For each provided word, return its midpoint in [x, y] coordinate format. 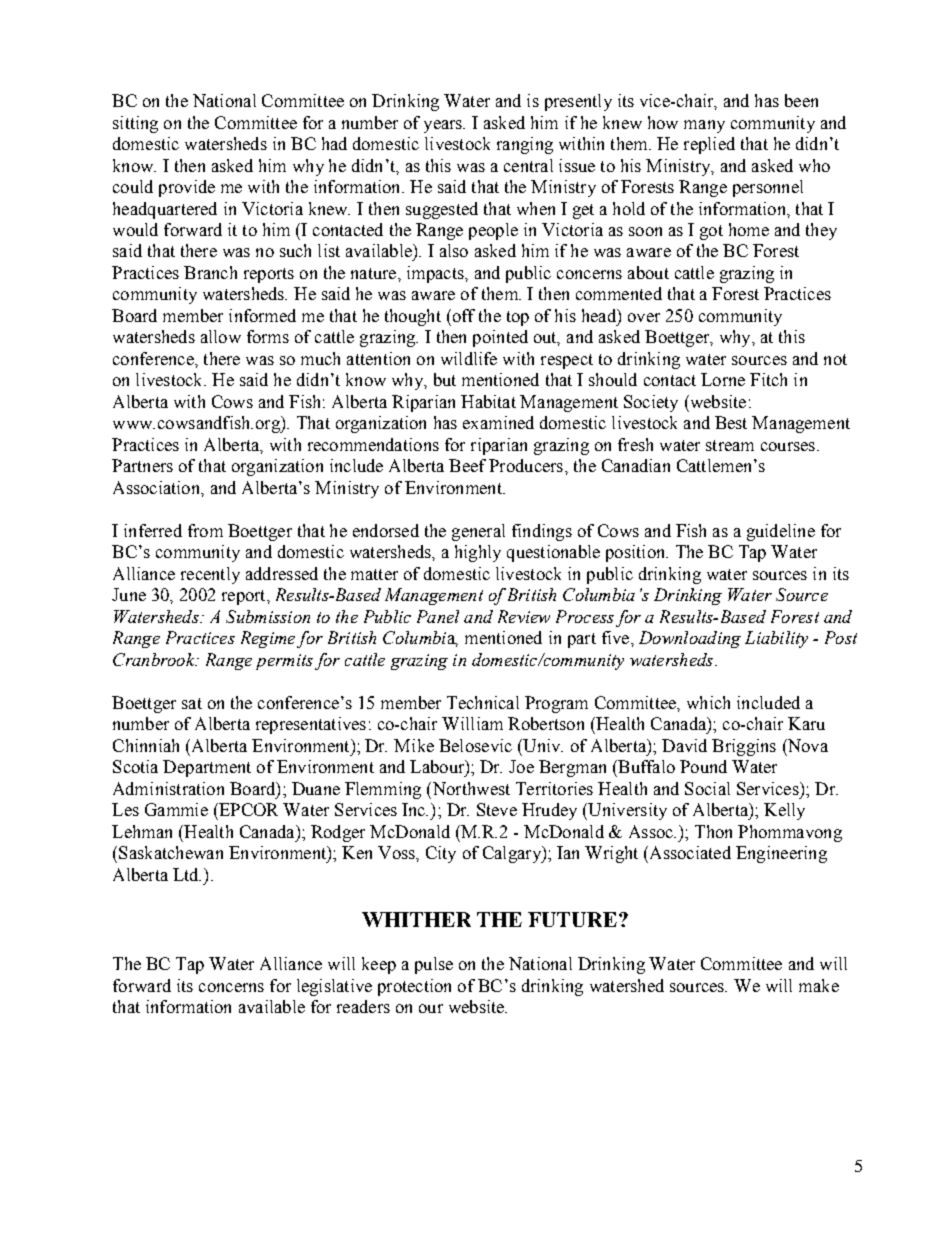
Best [731, 422]
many [704, 126]
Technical [483, 702]
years [444, 126]
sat [192, 703]
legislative [334, 987]
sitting [135, 124]
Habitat [488, 401]
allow [221, 336]
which [708, 702]
